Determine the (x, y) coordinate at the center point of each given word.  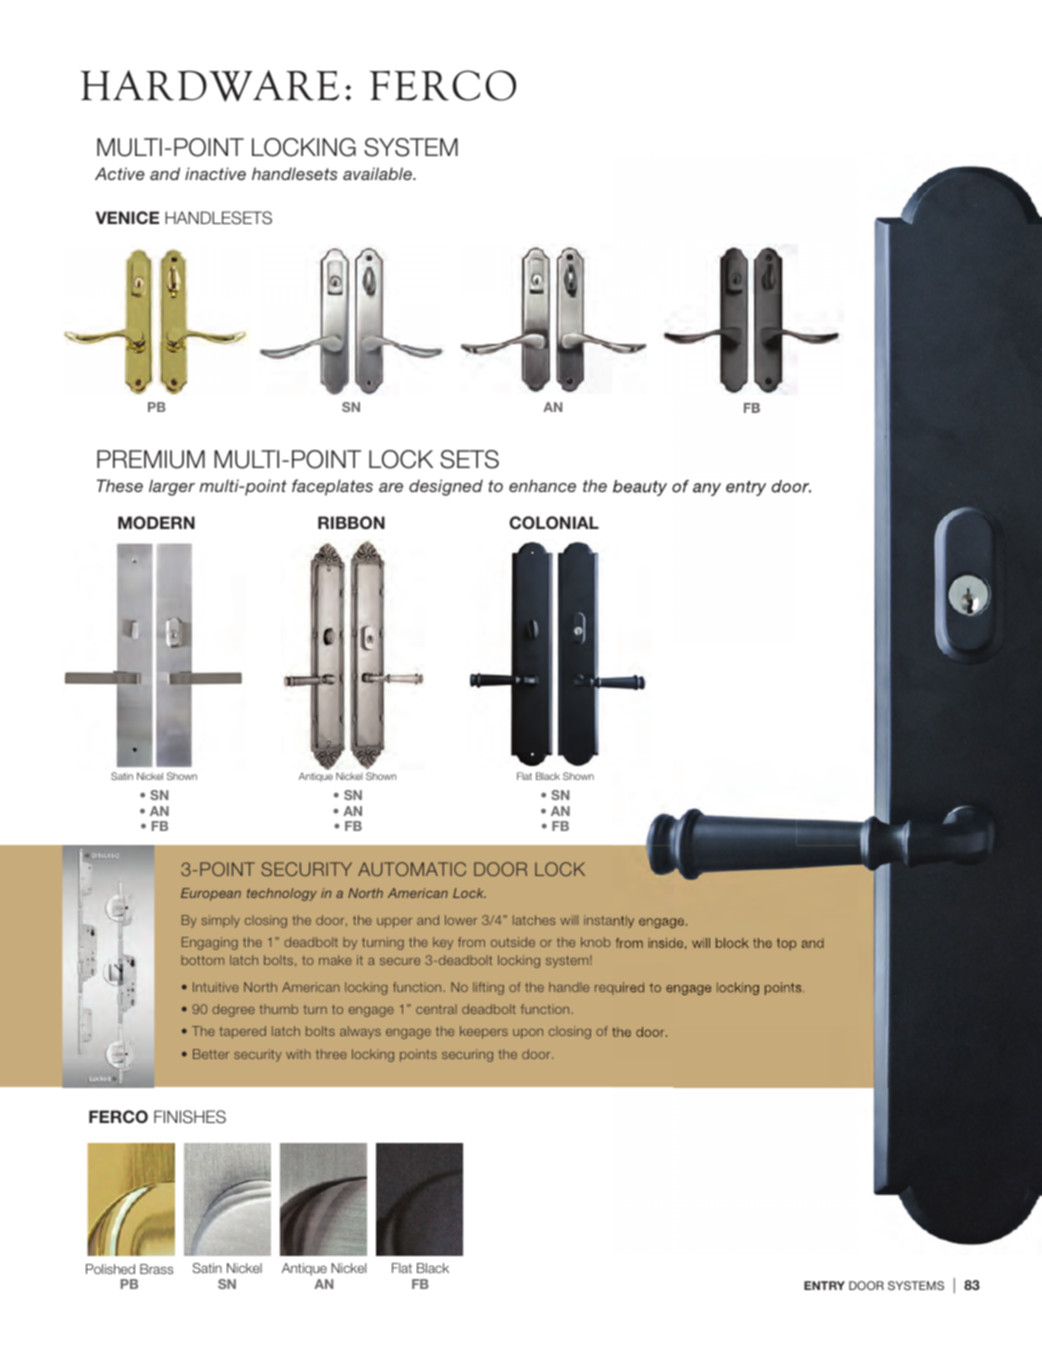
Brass (156, 1269)
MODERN (156, 523)
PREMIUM (151, 459)
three (331, 1054)
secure (400, 961)
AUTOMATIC (412, 869)
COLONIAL (554, 523)
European (211, 894)
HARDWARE (210, 86)
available (378, 173)
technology (282, 894)
